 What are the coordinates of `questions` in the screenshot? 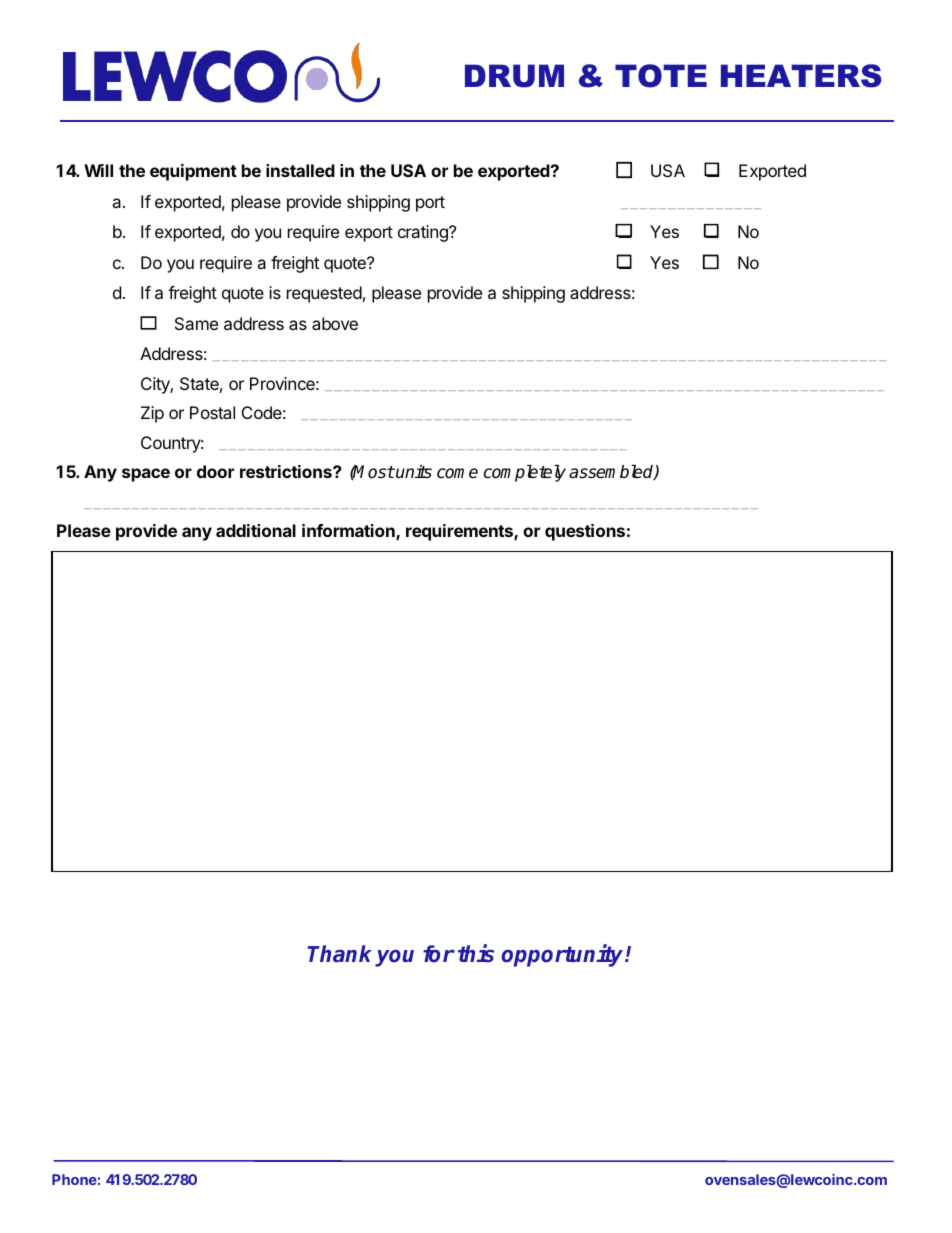 It's located at (585, 532).
